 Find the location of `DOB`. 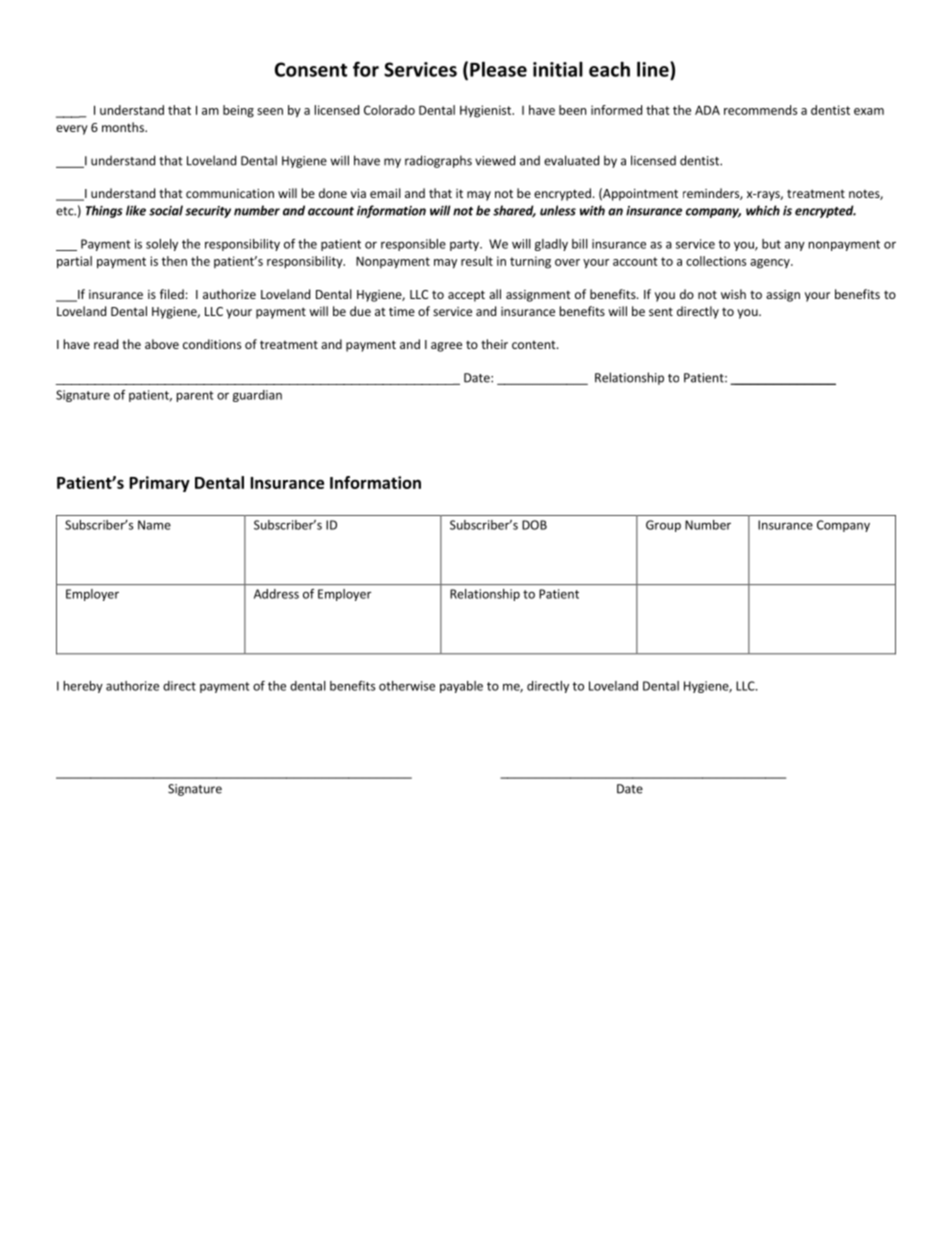

DOB is located at coordinates (534, 525).
